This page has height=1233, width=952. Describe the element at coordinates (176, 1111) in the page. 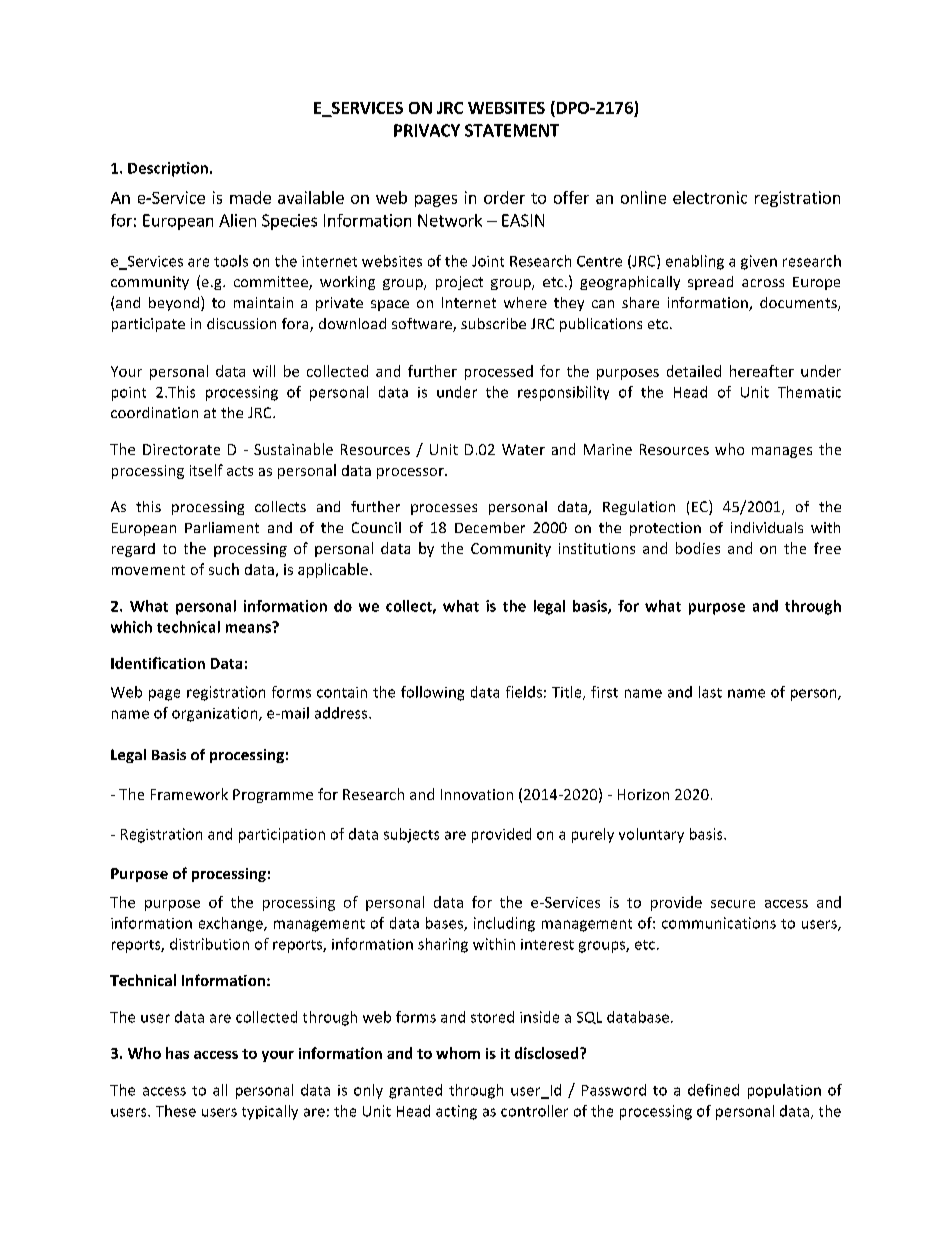

I see `These` at that location.
